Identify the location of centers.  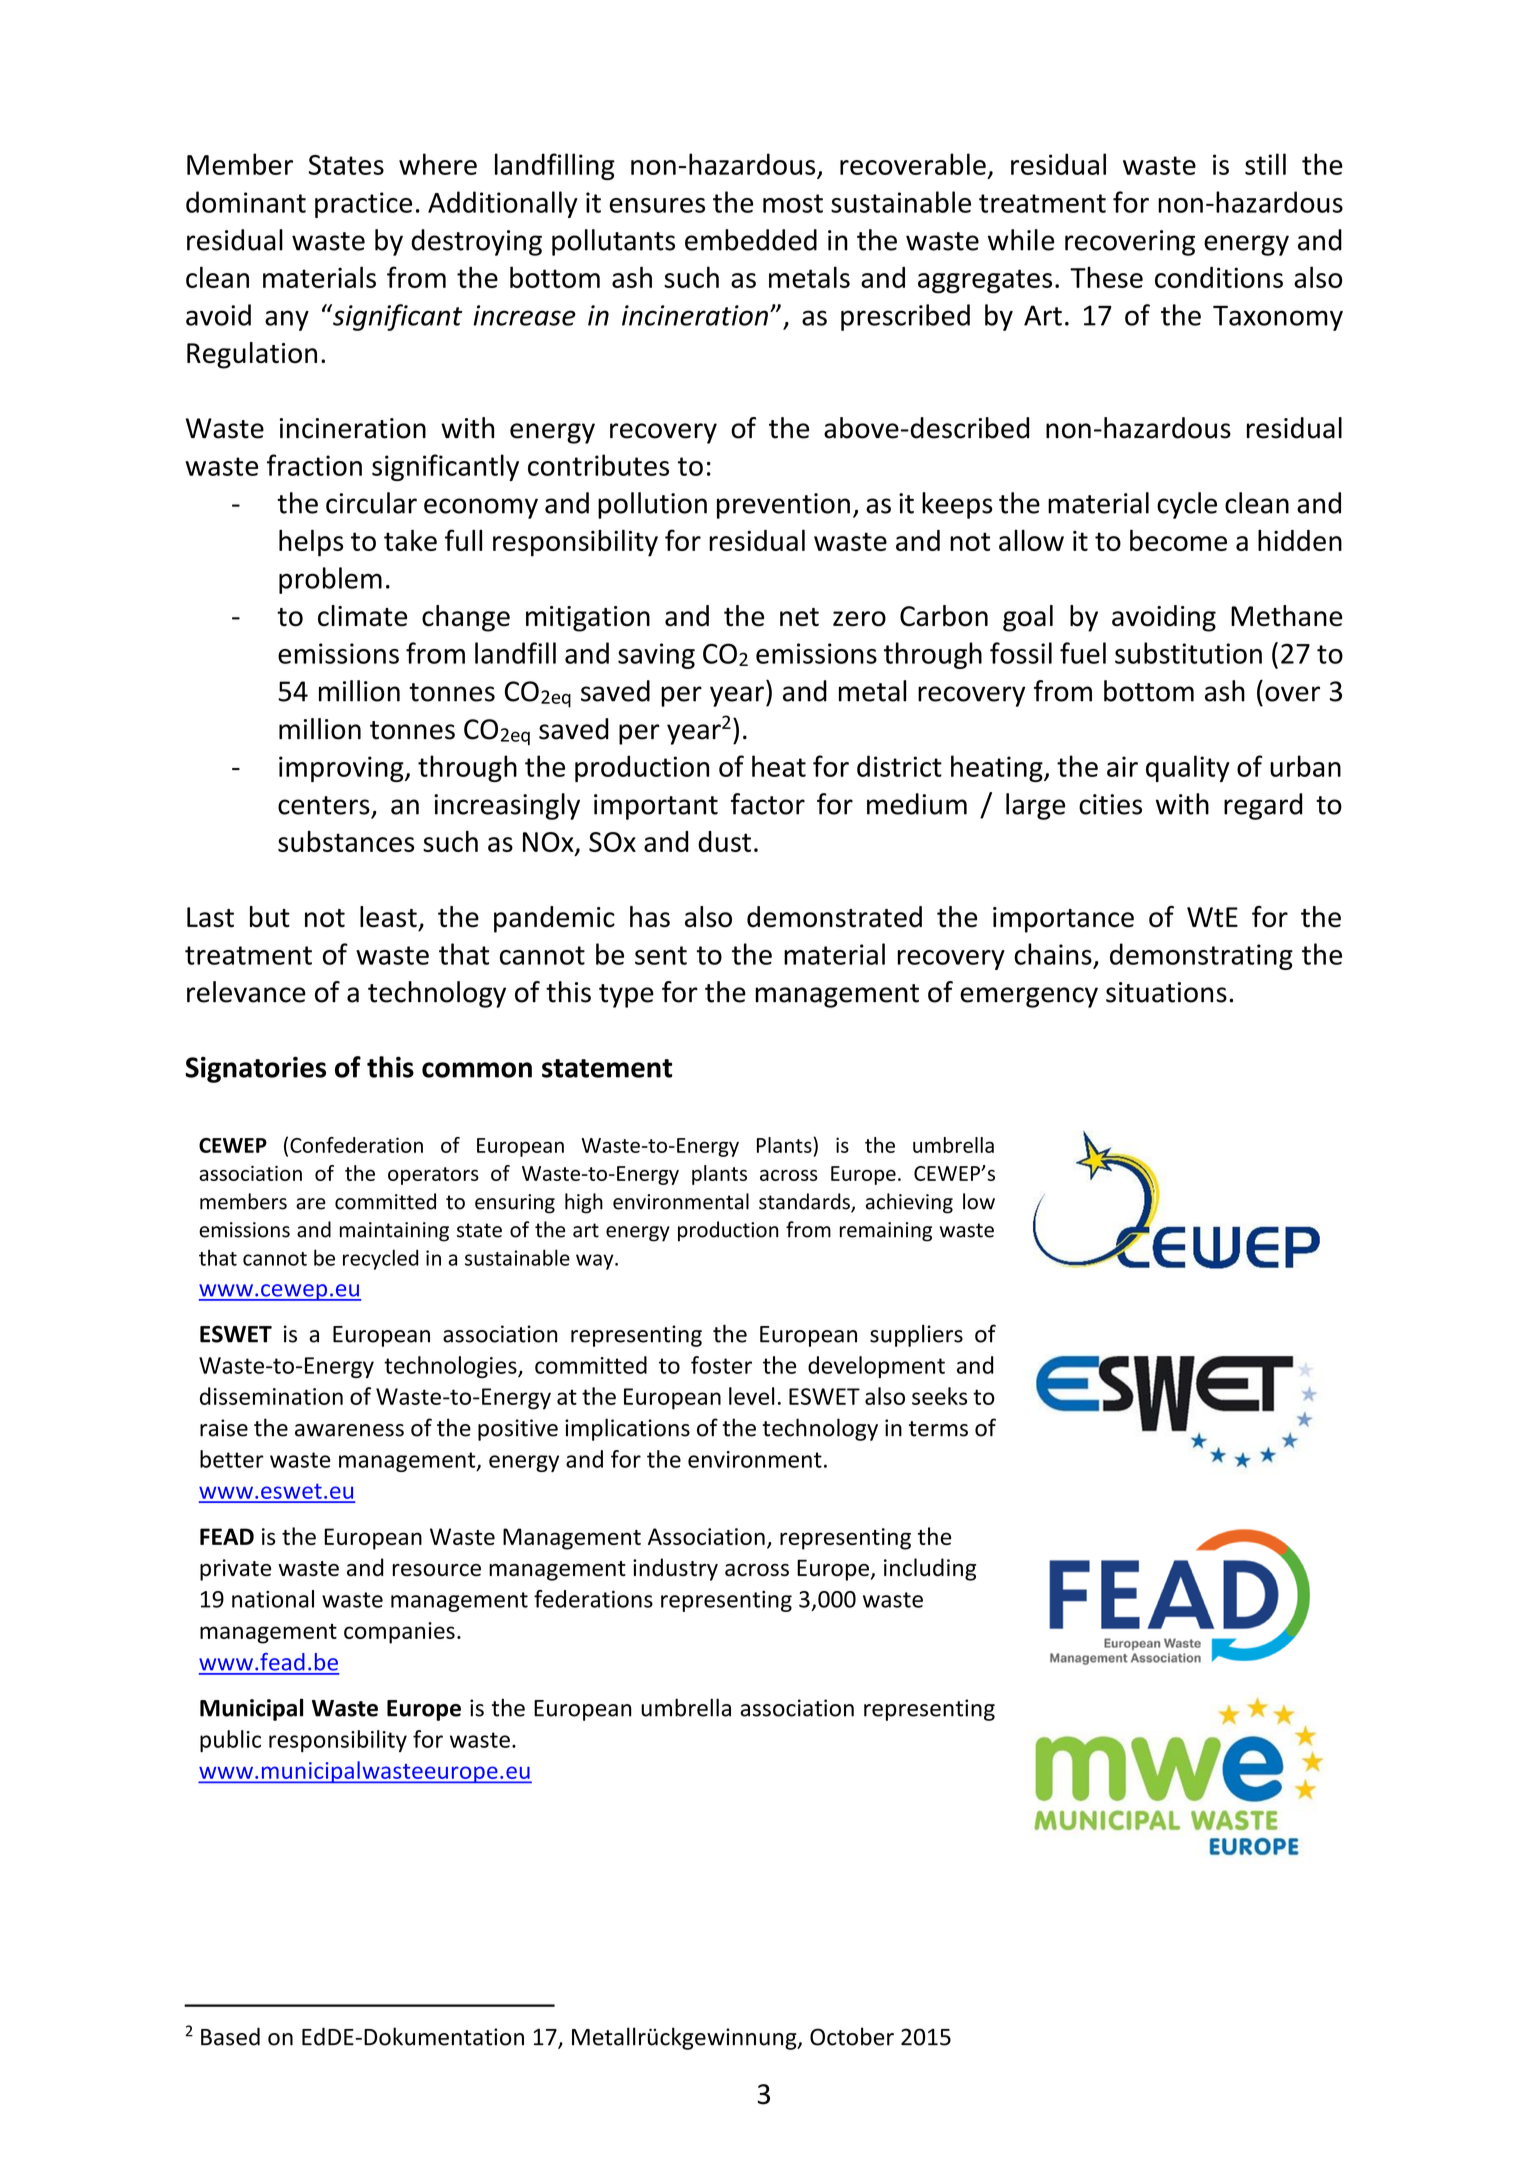
(324, 805).
